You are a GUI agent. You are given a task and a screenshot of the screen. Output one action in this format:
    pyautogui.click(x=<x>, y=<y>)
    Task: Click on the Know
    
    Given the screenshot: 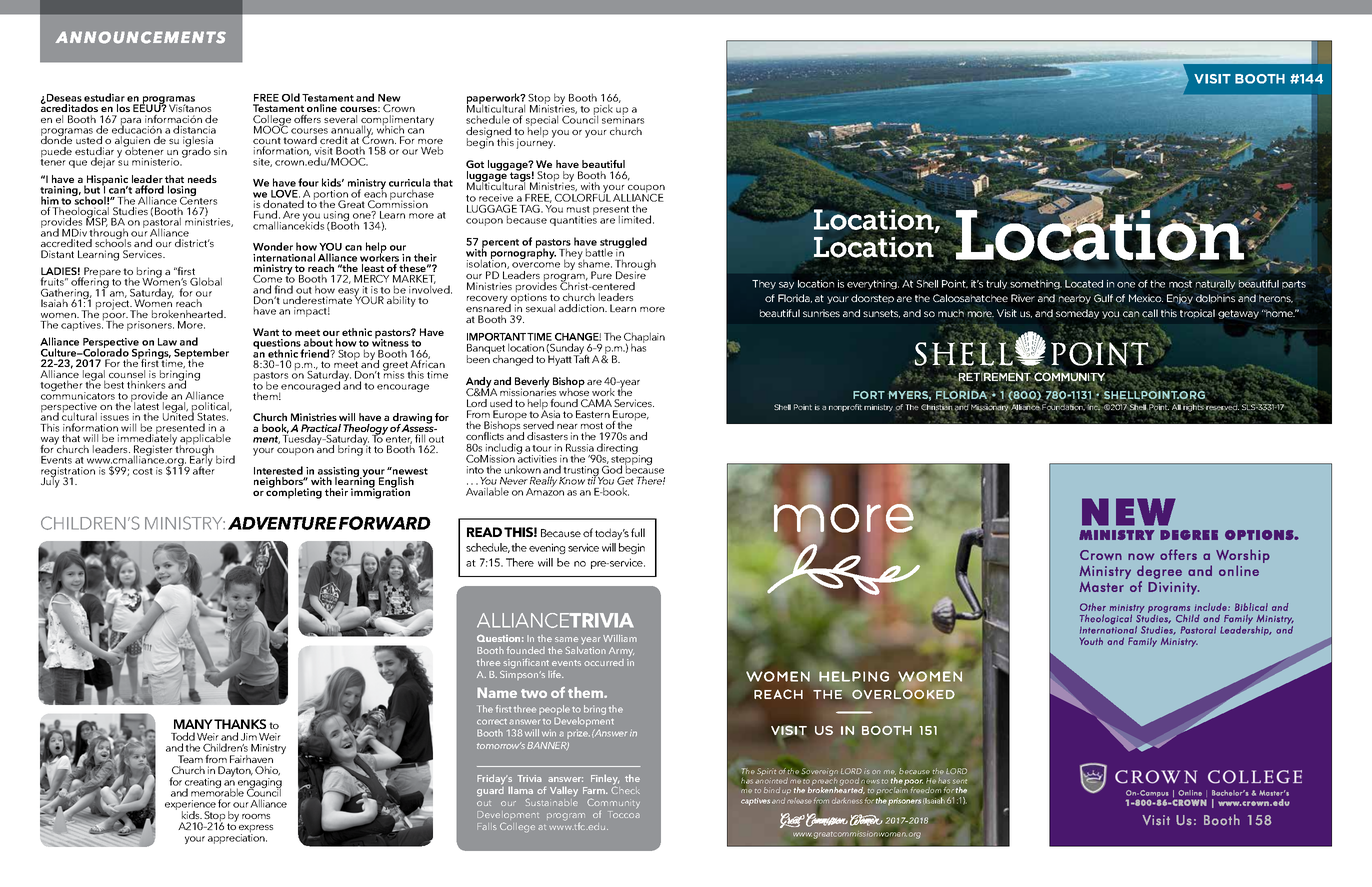 What is the action you would take?
    pyautogui.click(x=572, y=481)
